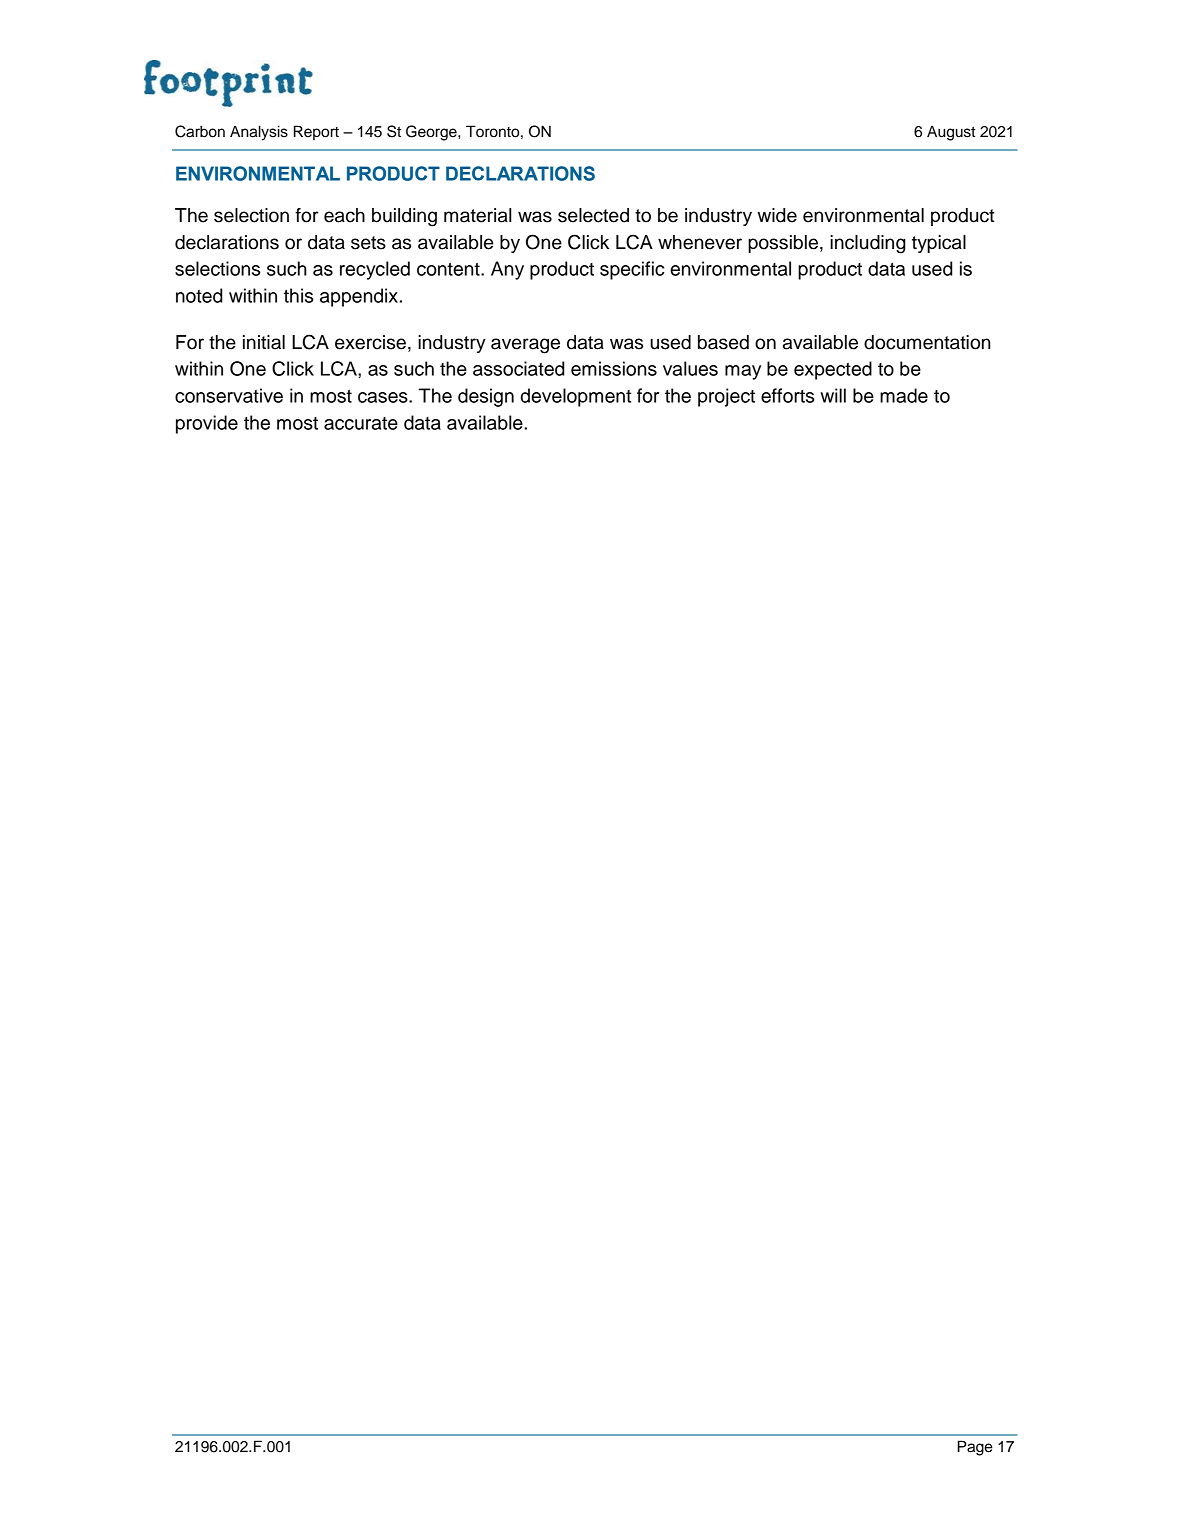 Image resolution: width=1189 pixels, height=1539 pixels. I want to click on accurate, so click(361, 423).
